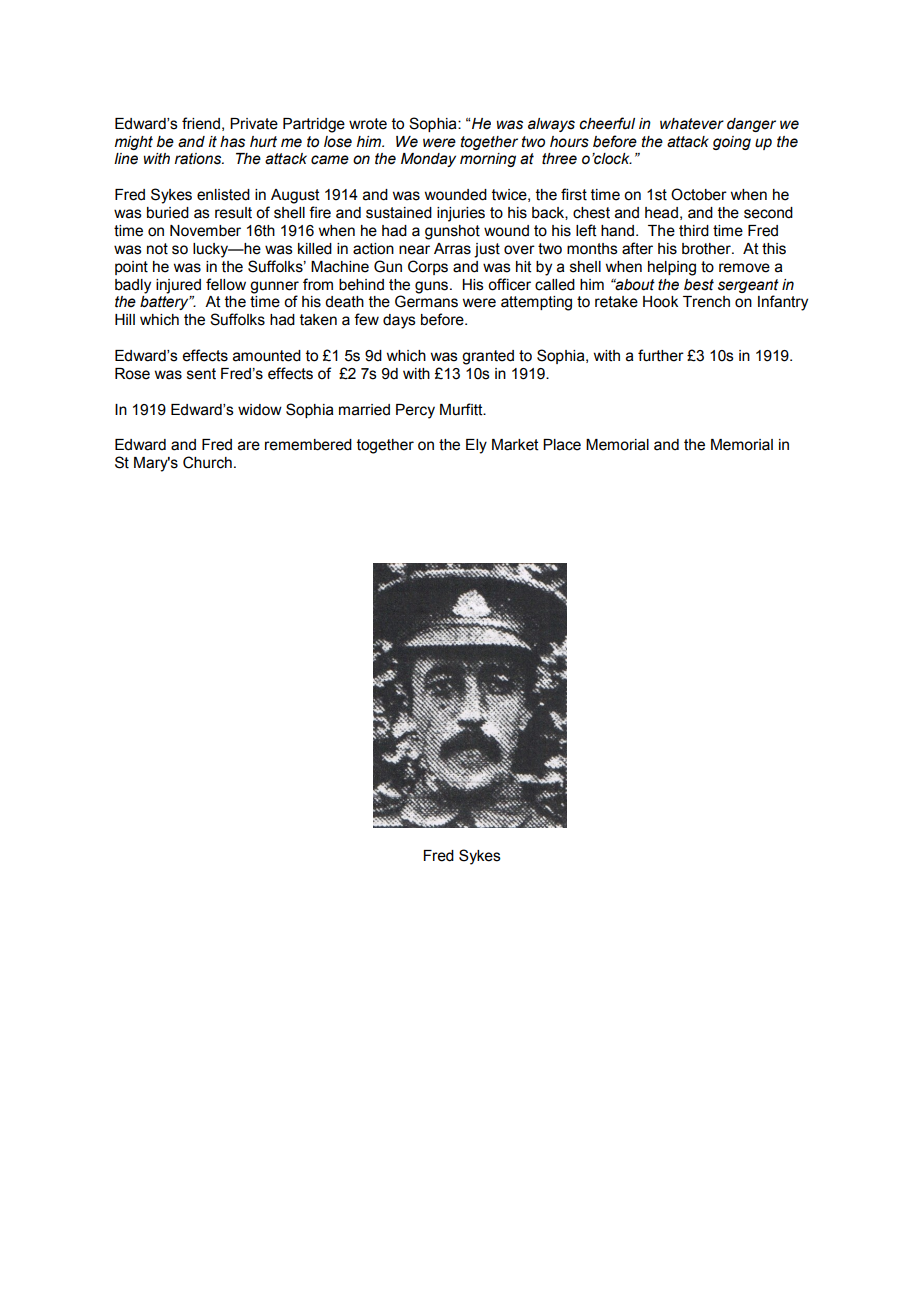  What do you see at coordinates (699, 285) in the screenshot?
I see `best` at bounding box center [699, 285].
